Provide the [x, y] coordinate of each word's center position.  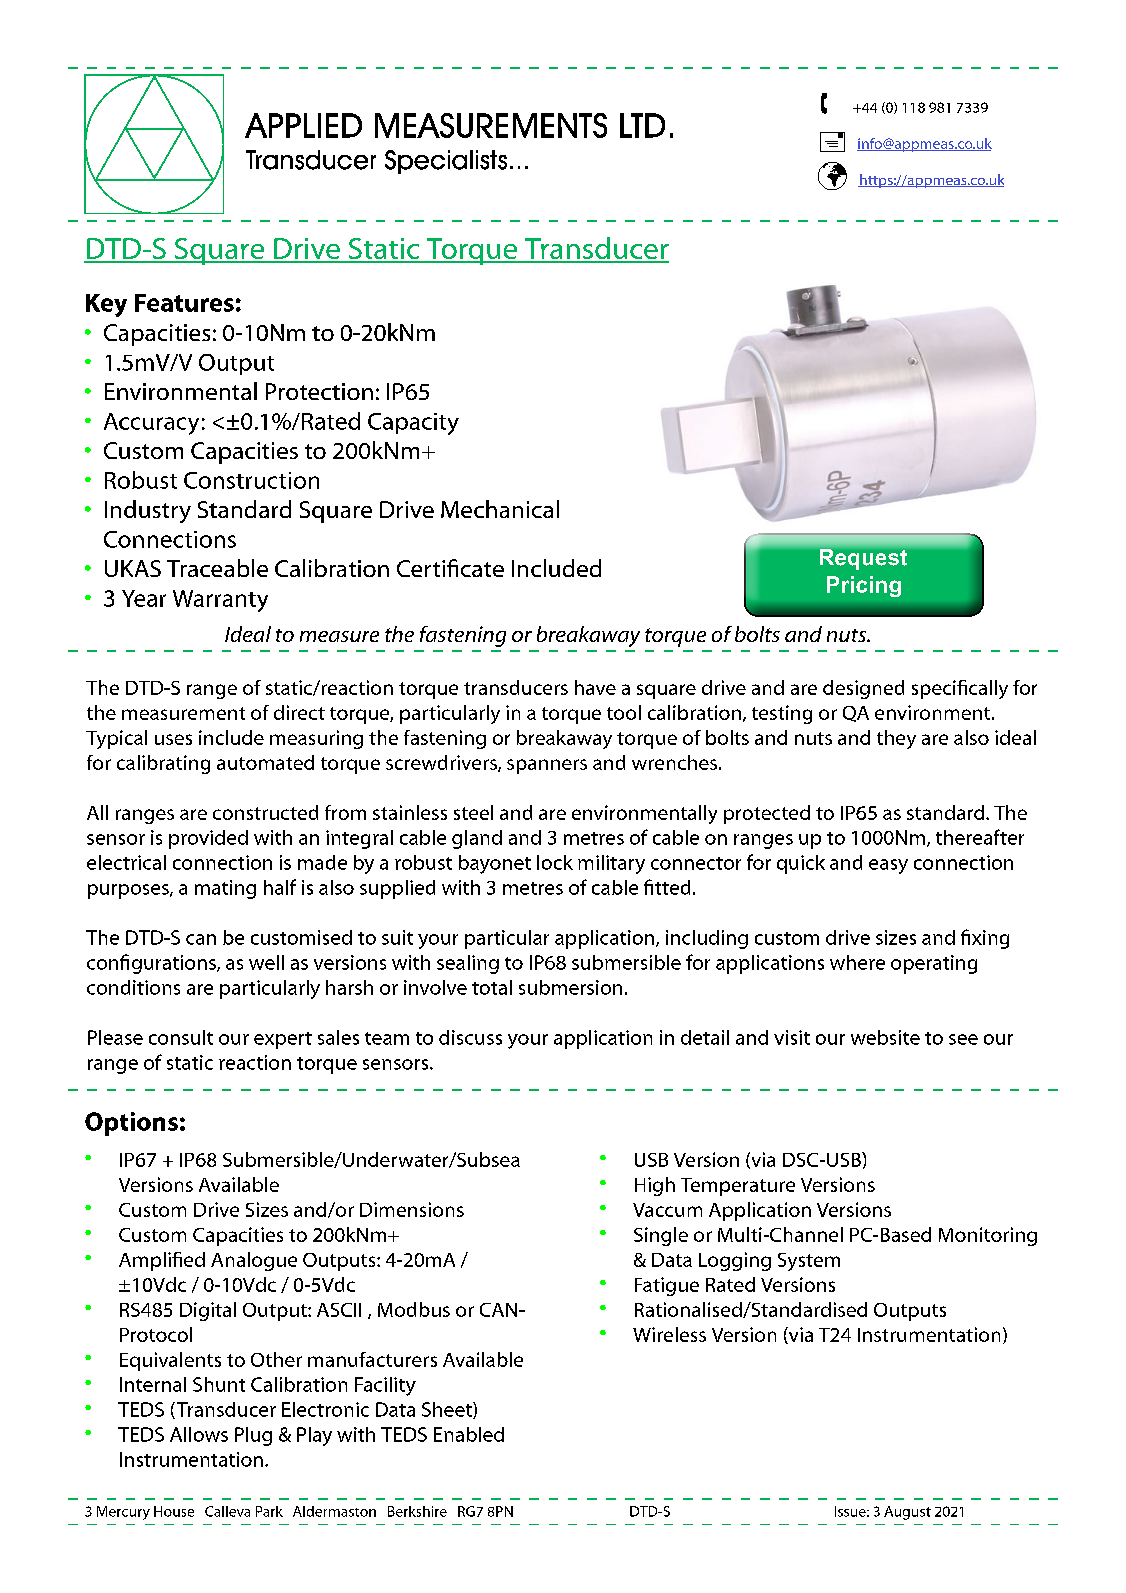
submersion [570, 987]
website [885, 1037]
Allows [199, 1434]
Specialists [446, 162]
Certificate [450, 568]
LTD [642, 125]
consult [181, 1037]
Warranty [220, 601]
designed [863, 689]
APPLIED [303, 125]
